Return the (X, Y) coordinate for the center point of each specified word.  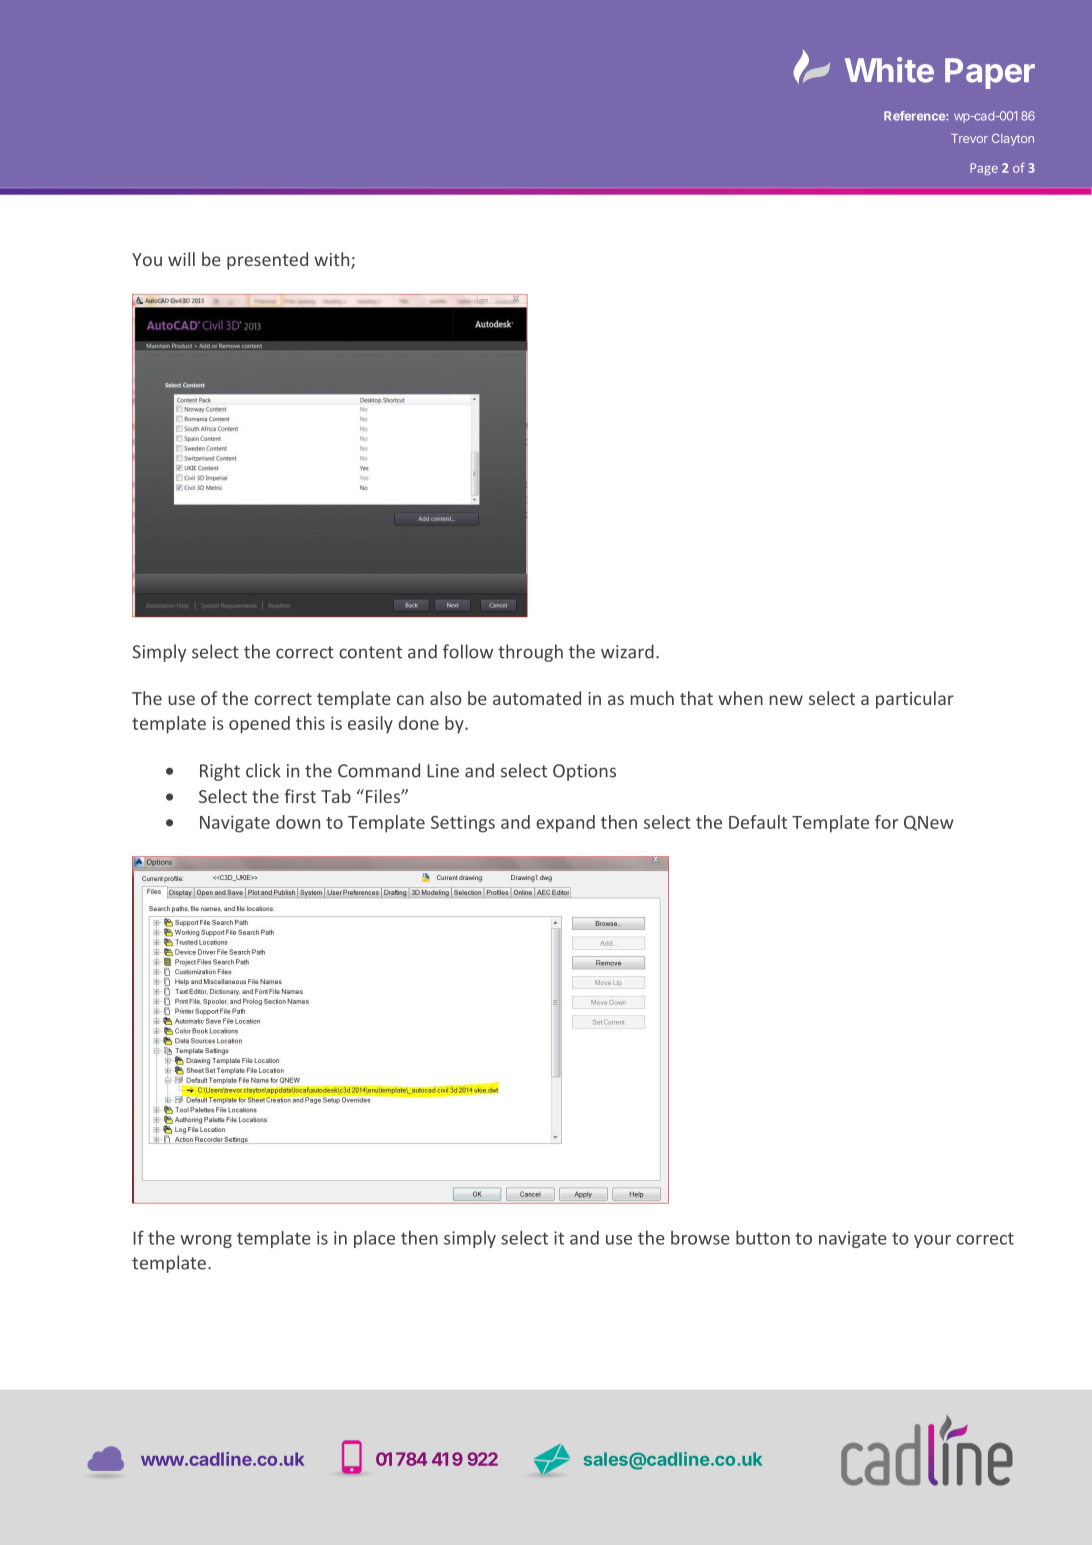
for (886, 822)
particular (915, 700)
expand (565, 824)
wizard (627, 651)
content (370, 652)
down (298, 822)
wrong (206, 1241)
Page (984, 169)
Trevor (969, 138)
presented (267, 261)
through (530, 653)
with (333, 260)
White (889, 70)
